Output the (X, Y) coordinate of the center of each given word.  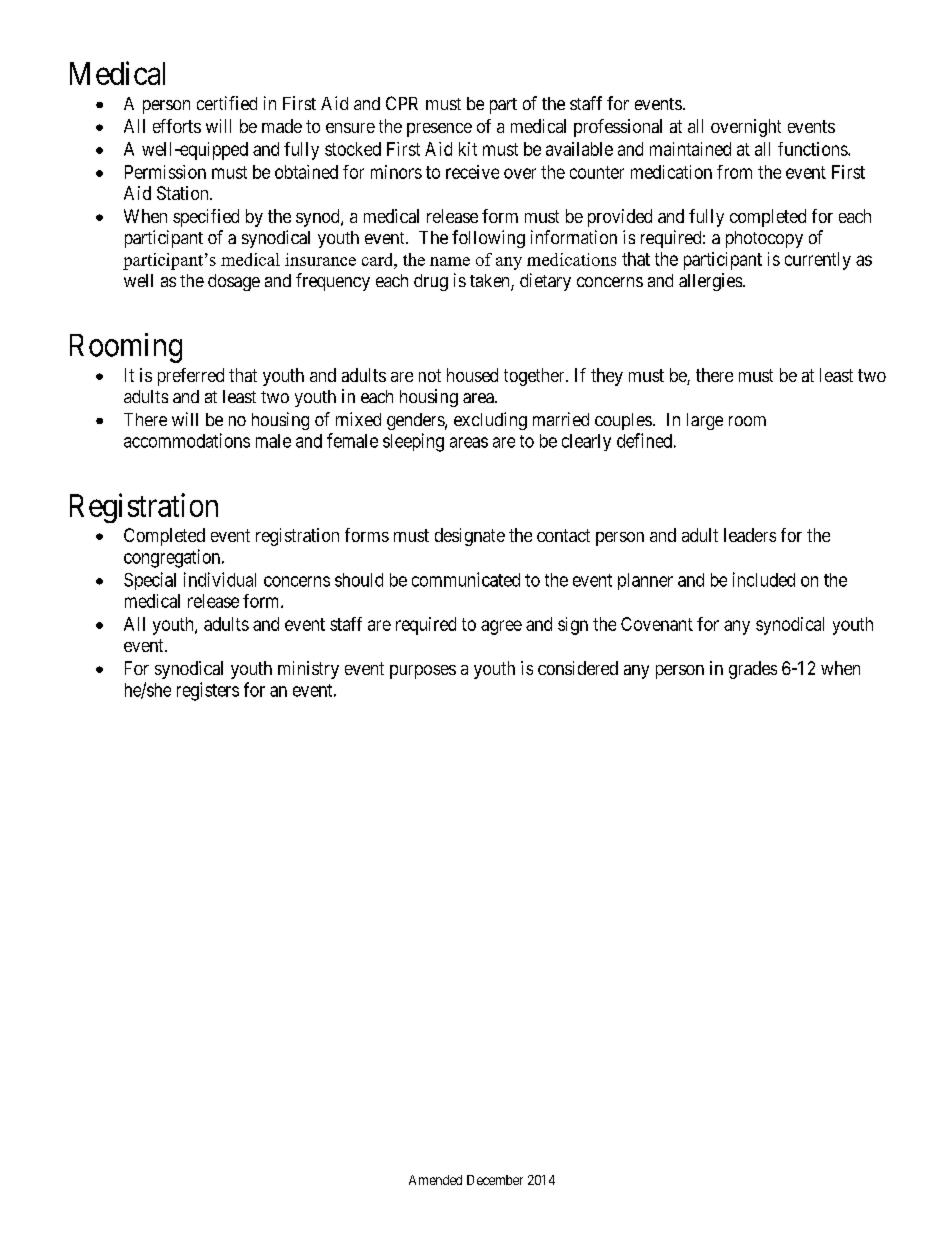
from (734, 172)
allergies (710, 282)
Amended (435, 1180)
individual (220, 579)
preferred (191, 377)
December (495, 1180)
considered (578, 668)
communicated (466, 579)
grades (753, 670)
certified (227, 103)
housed (472, 375)
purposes (423, 672)
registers (208, 691)
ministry (308, 670)
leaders (750, 535)
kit (468, 149)
